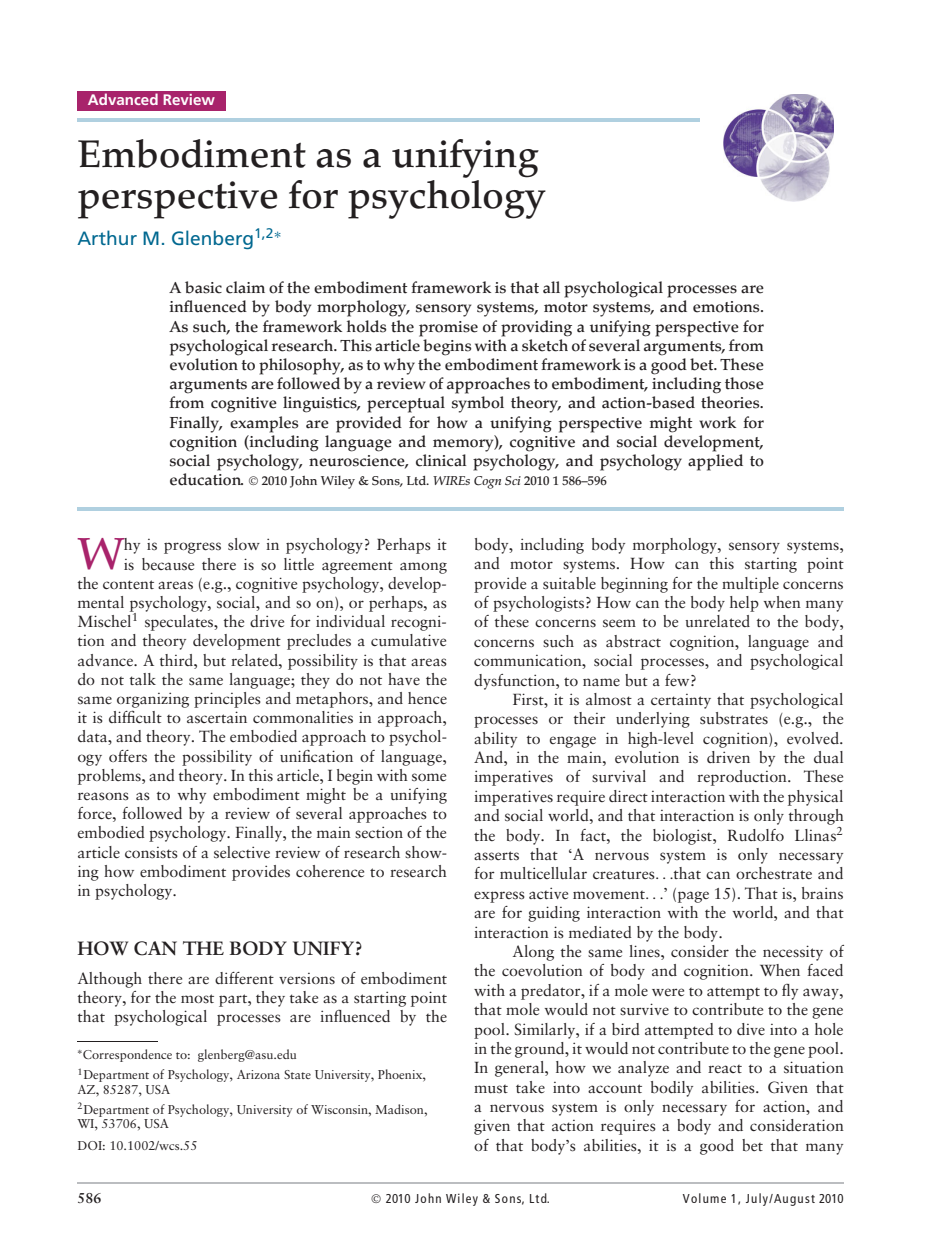 This screenshot has width=952, height=1256. I want to click on basic, so click(203, 287).
